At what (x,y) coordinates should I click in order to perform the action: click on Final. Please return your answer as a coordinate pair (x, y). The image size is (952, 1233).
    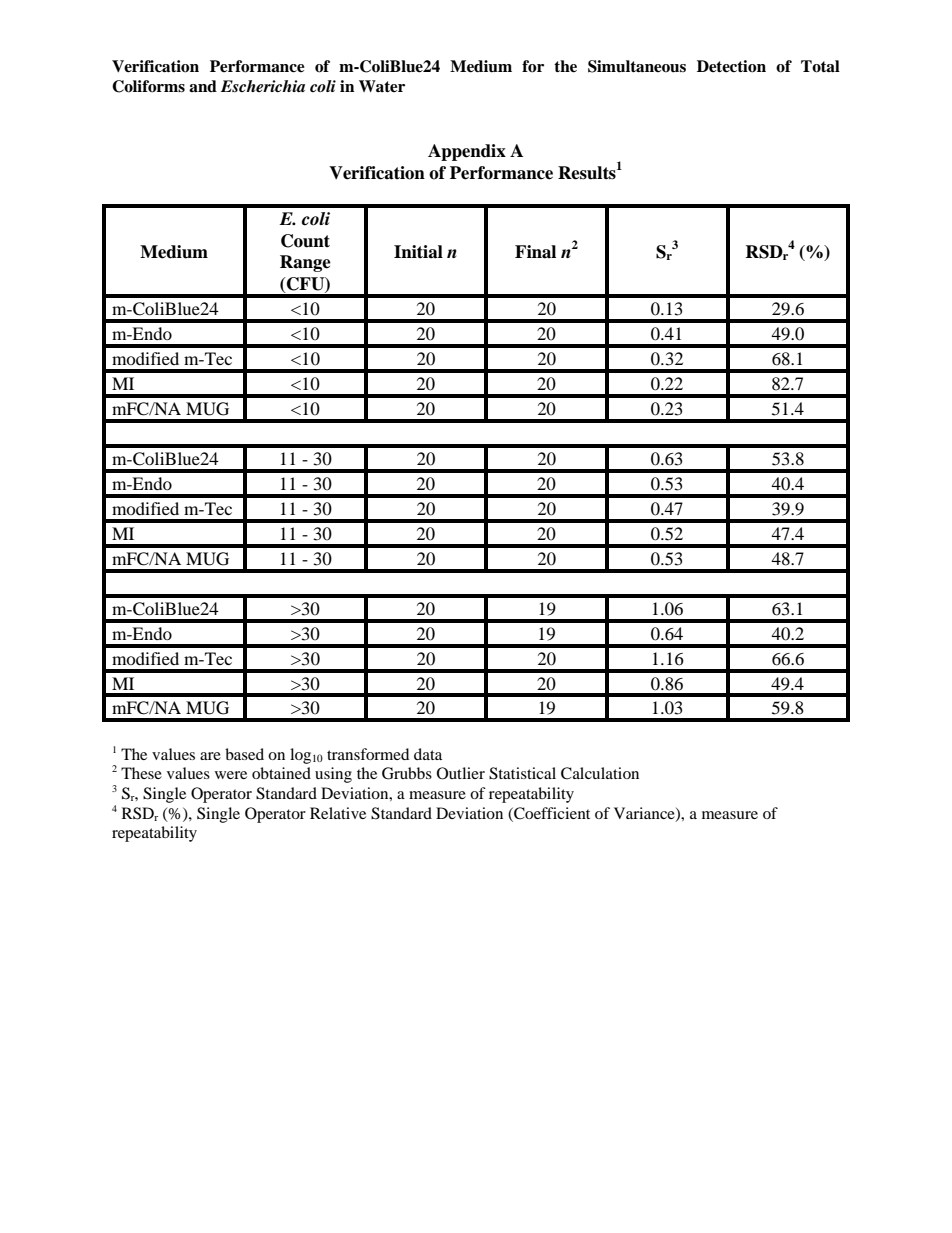
    Looking at the image, I should click on (535, 252).
